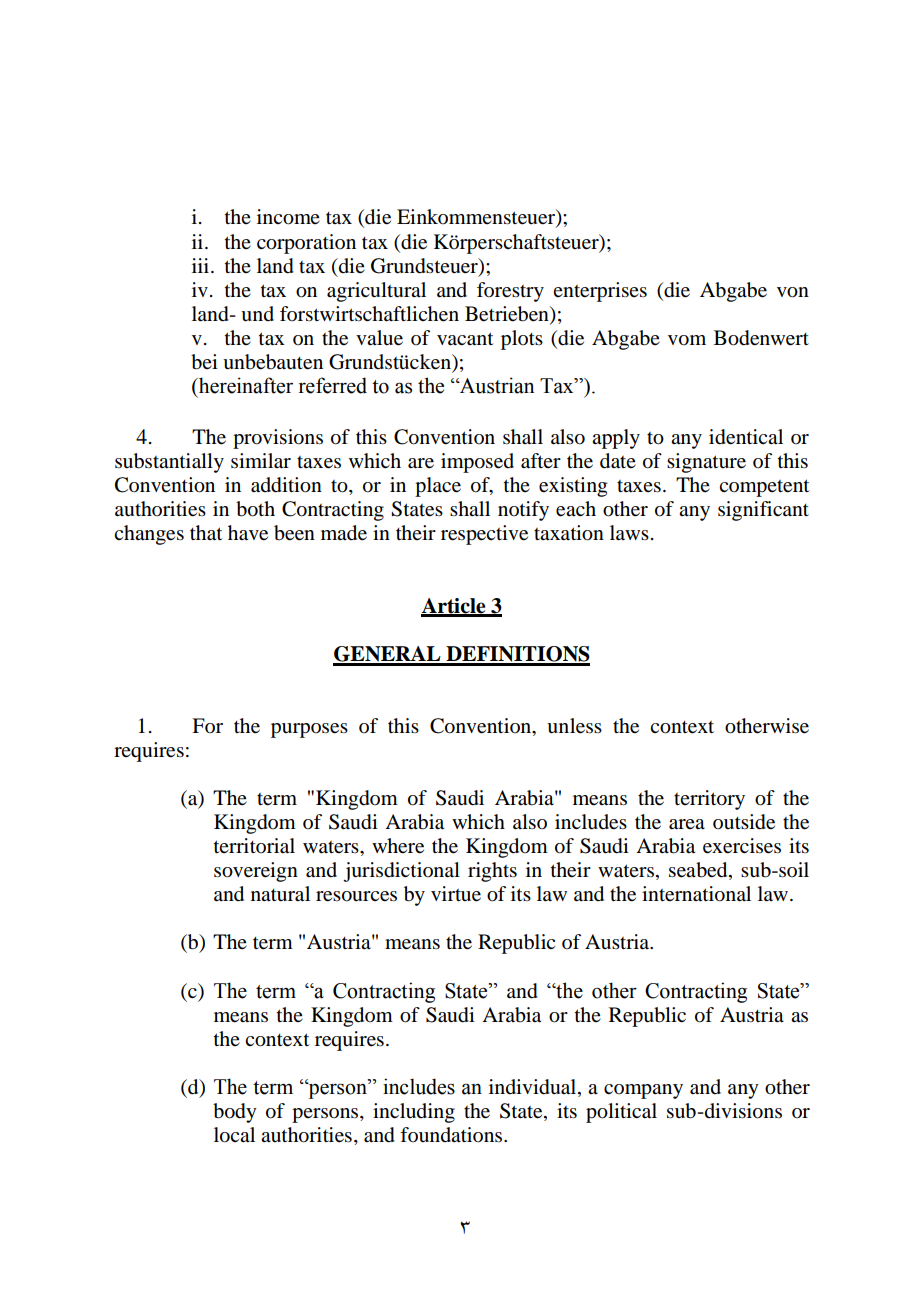 The image size is (924, 1308). Describe the element at coordinates (452, 1135) in the screenshot. I see `foundations` at that location.
